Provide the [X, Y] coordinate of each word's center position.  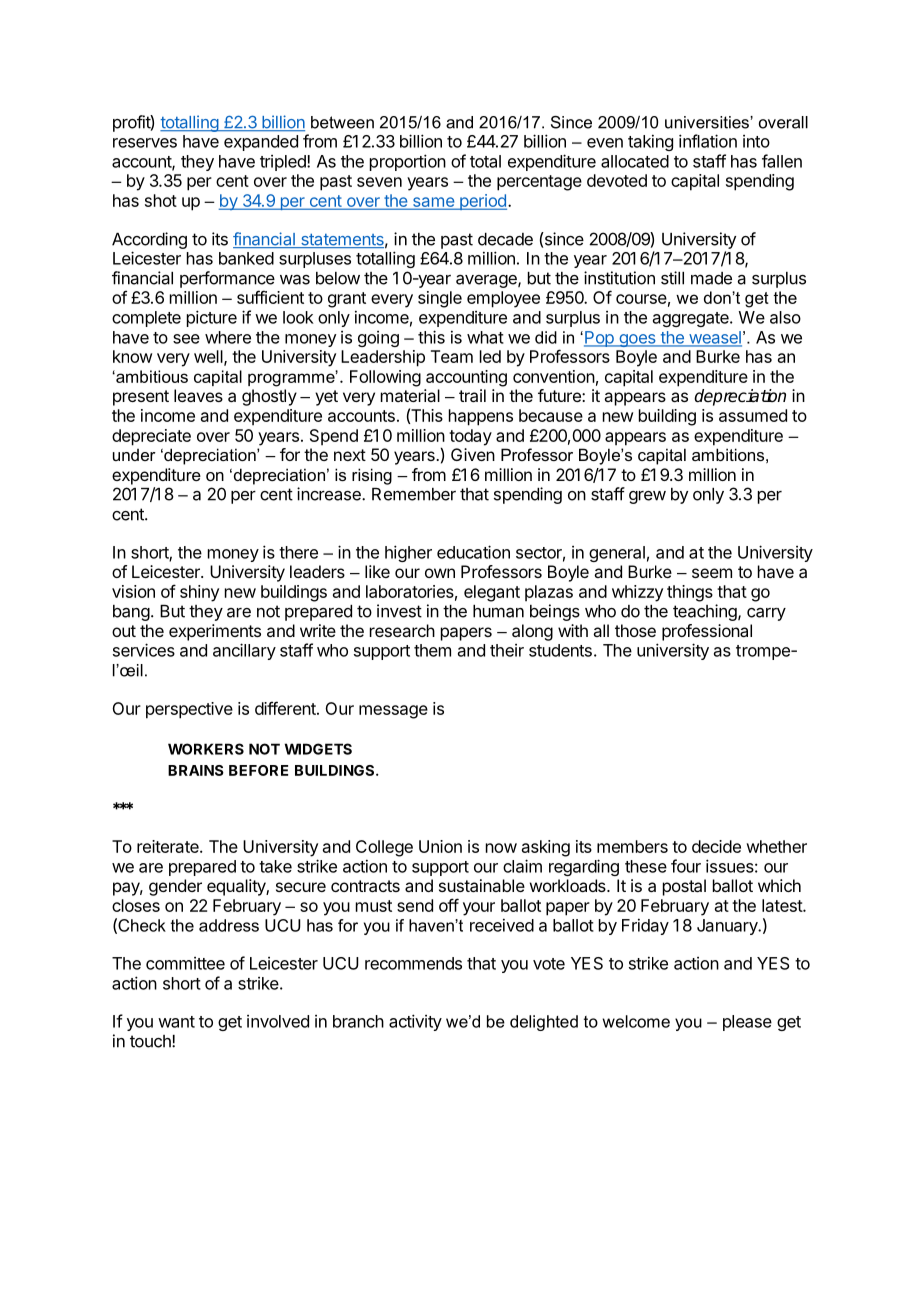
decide [716, 846]
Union [440, 846]
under [134, 455]
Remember [414, 494]
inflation [708, 141]
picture [212, 318]
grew [647, 497]
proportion [408, 162]
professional [707, 632]
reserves [145, 143]
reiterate [169, 846]
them [432, 650]
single [440, 299]
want [176, 1022]
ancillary [244, 651]
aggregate [692, 319]
